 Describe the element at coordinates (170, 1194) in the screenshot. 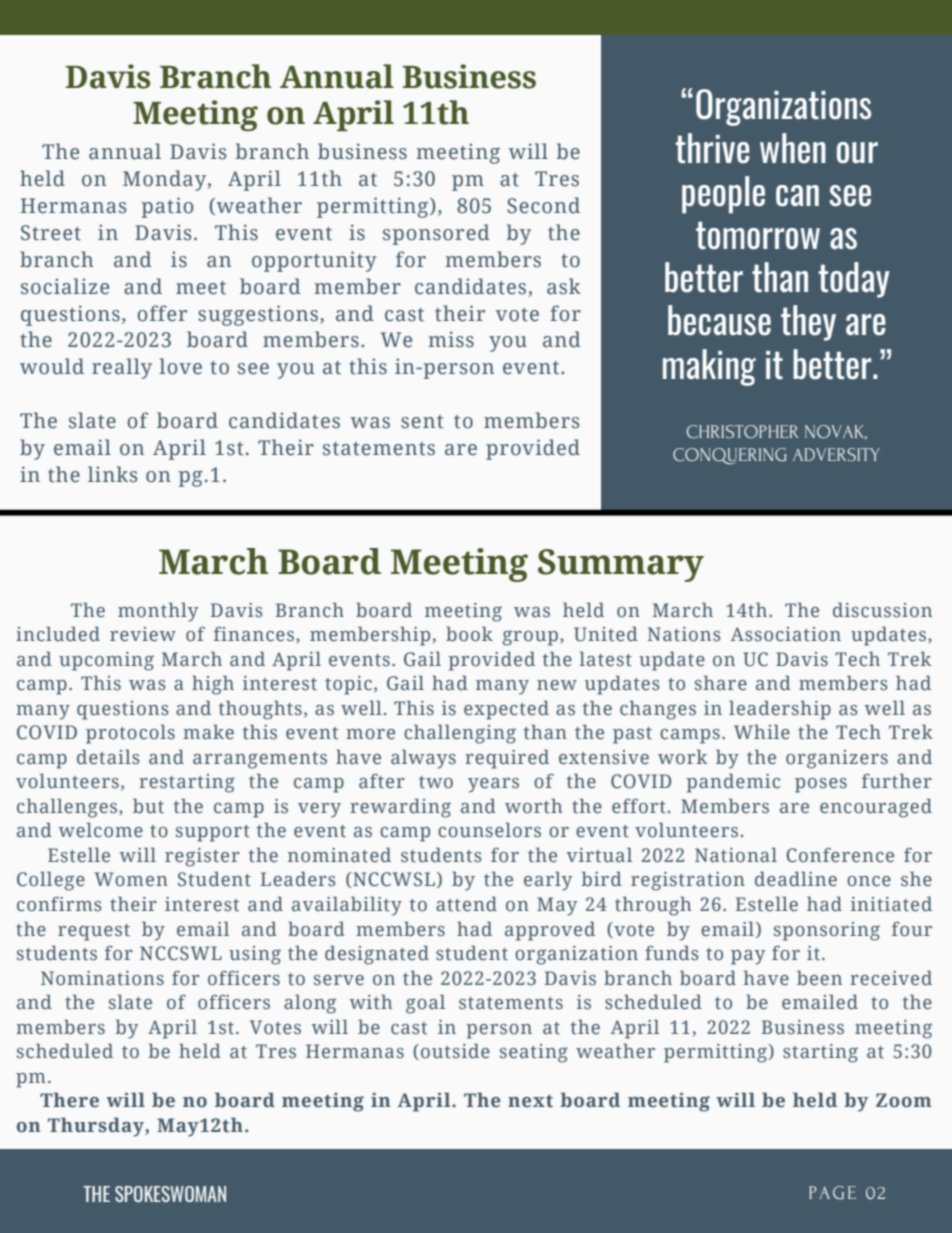

I see `SPOKESWOMAN` at that location.
